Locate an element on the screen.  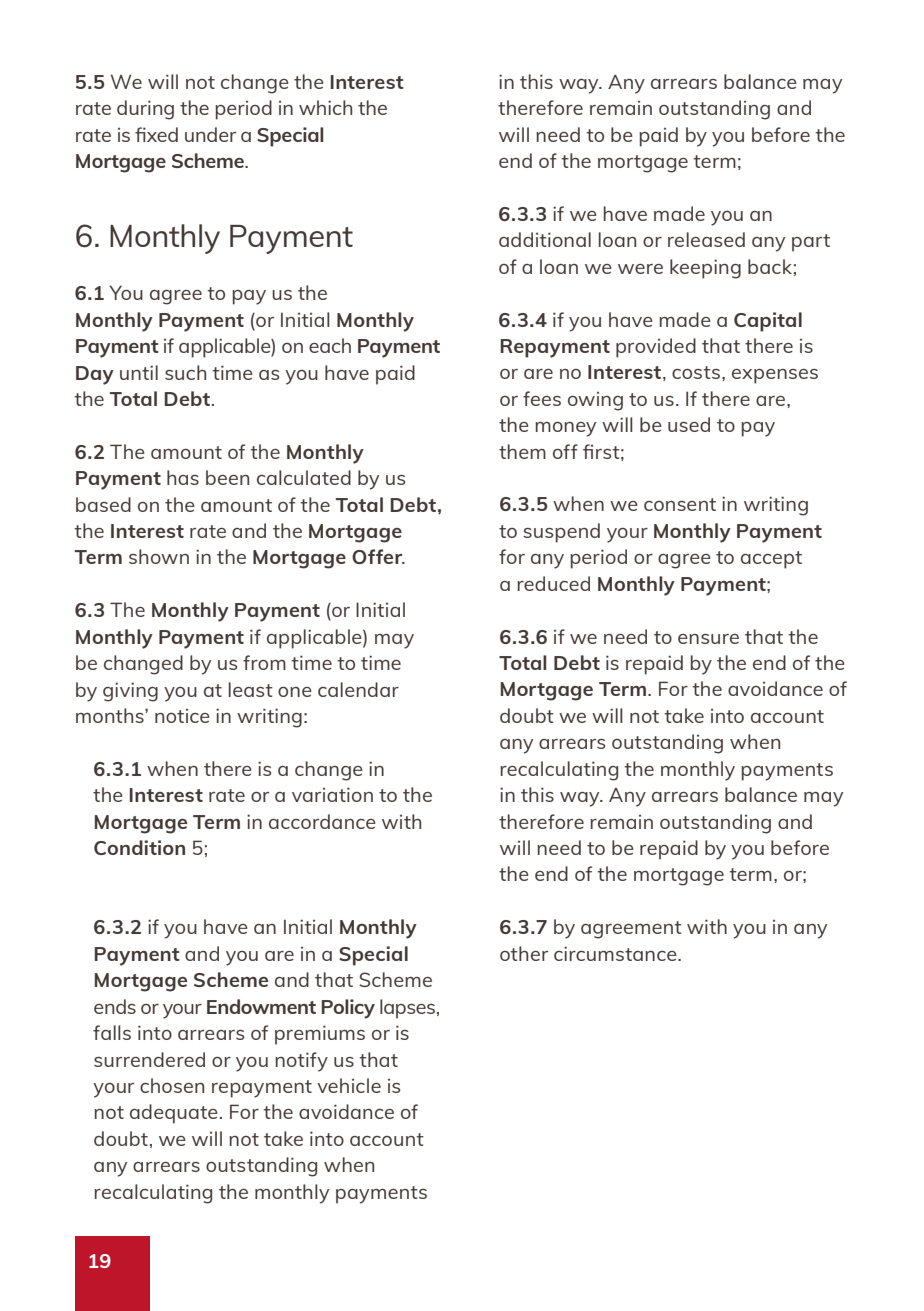
such is located at coordinates (185, 372).
